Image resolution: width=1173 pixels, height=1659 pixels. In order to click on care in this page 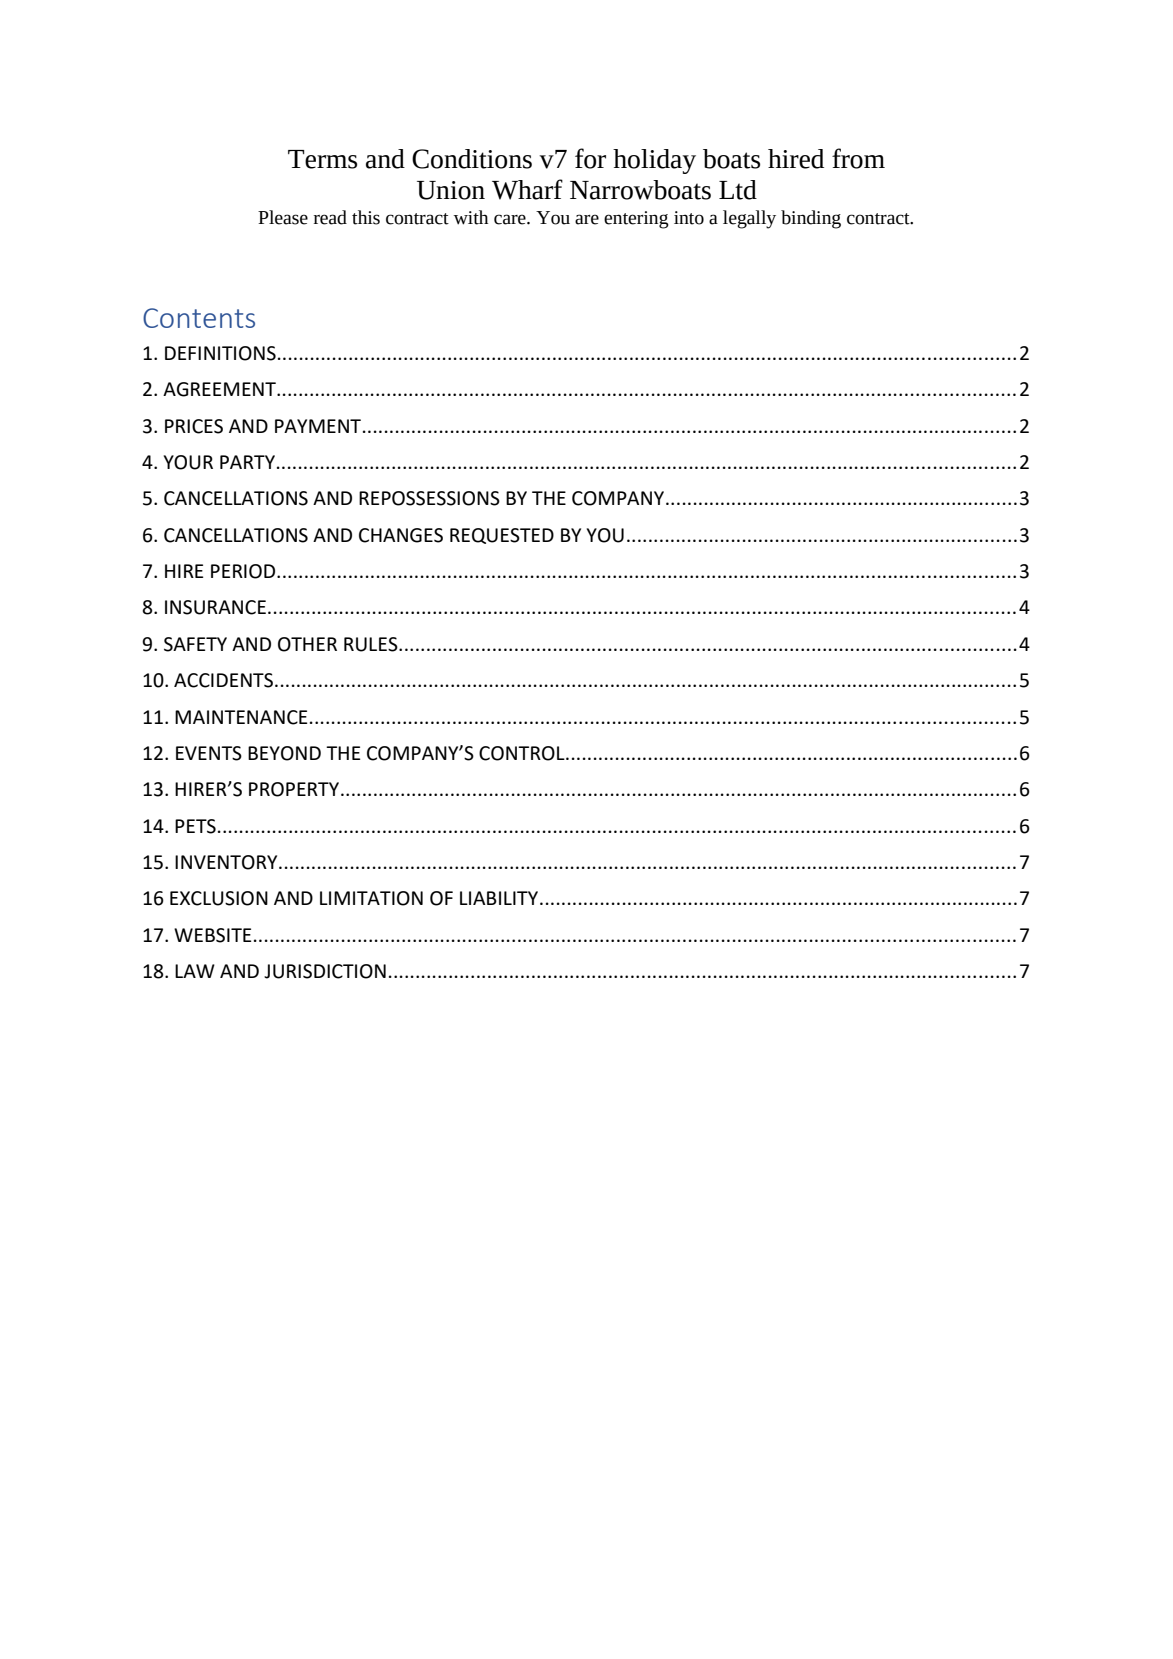, I will do `click(511, 219)`.
